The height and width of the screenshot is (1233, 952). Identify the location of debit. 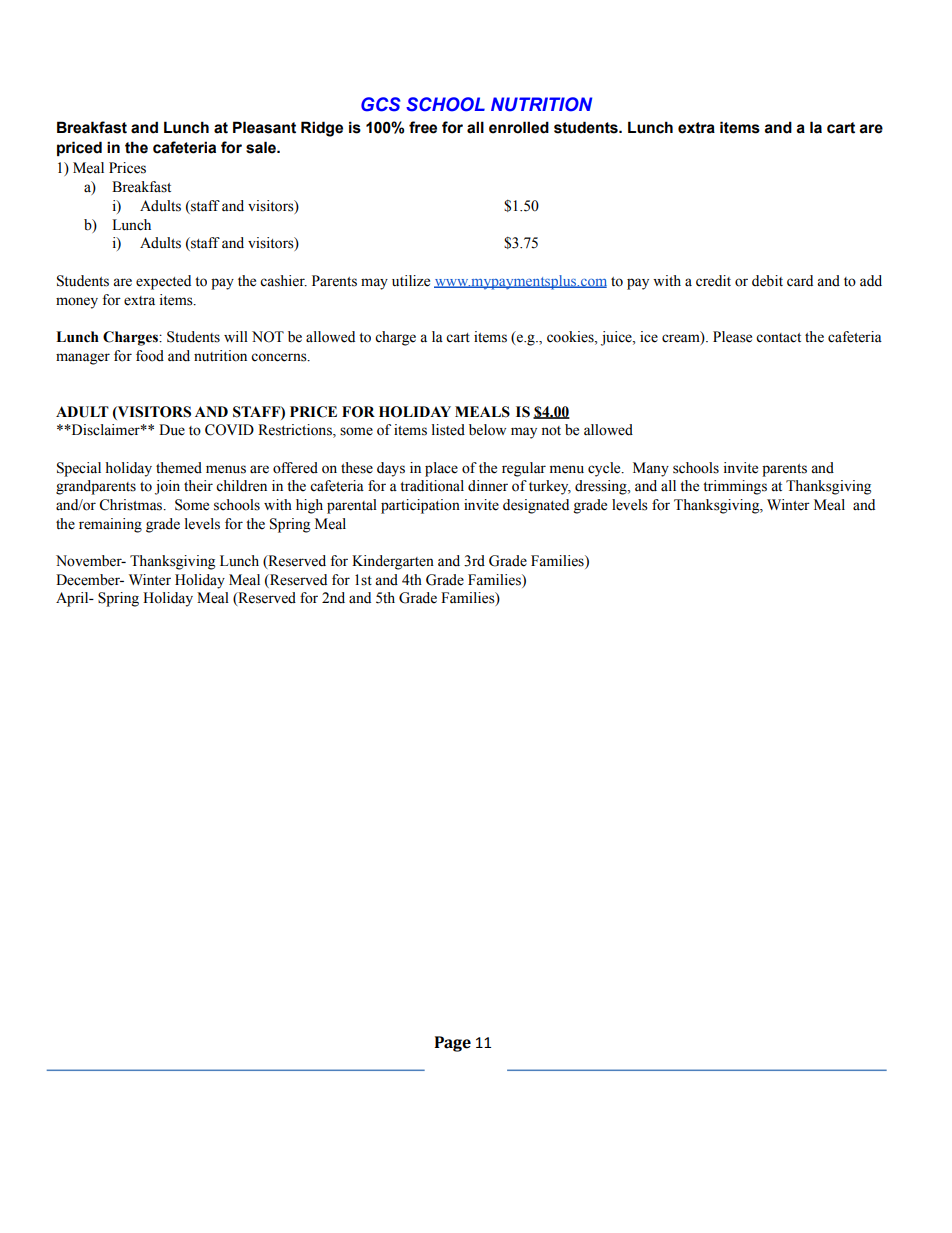
(767, 281).
